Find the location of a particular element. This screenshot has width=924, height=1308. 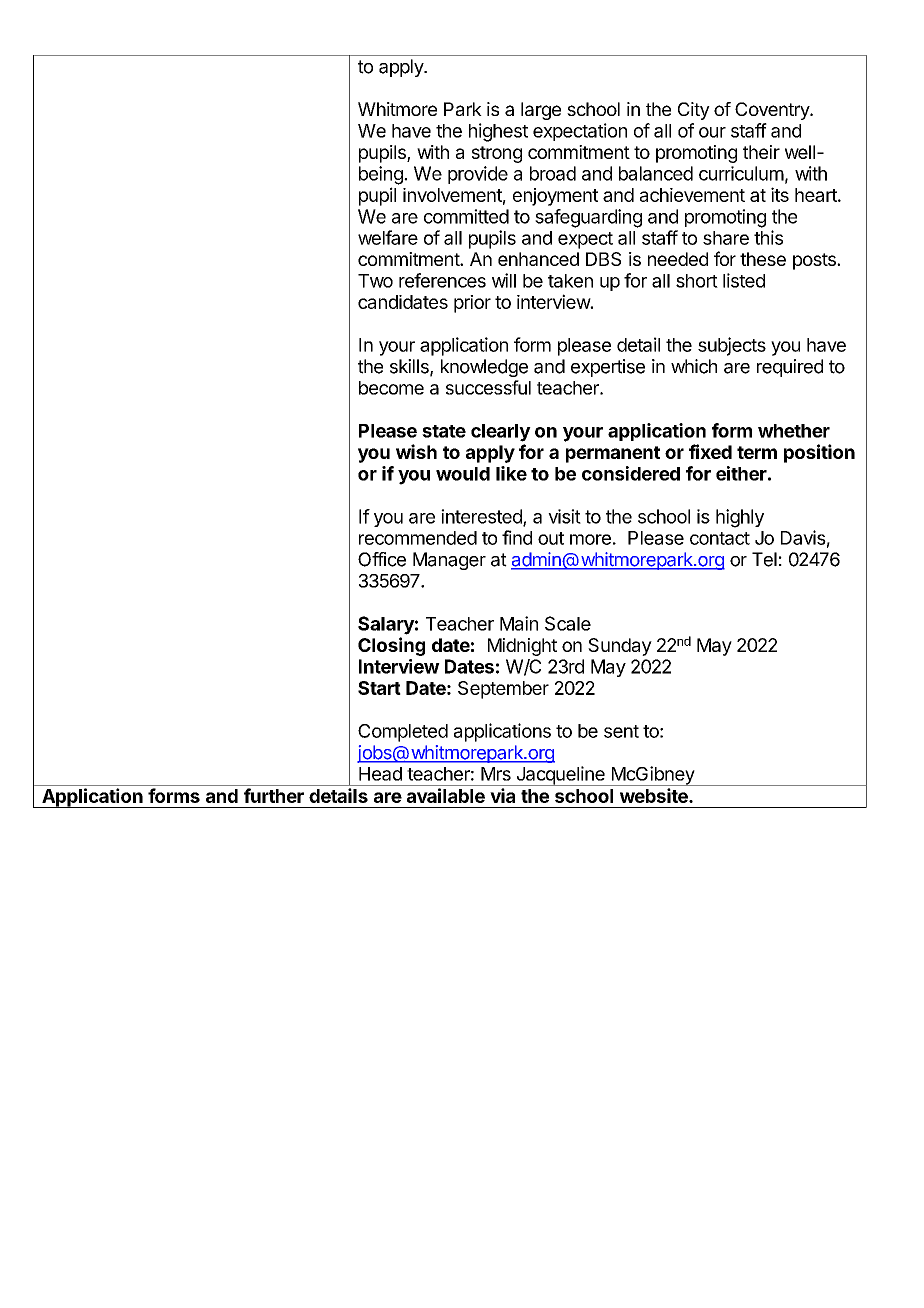

large is located at coordinates (541, 111).
